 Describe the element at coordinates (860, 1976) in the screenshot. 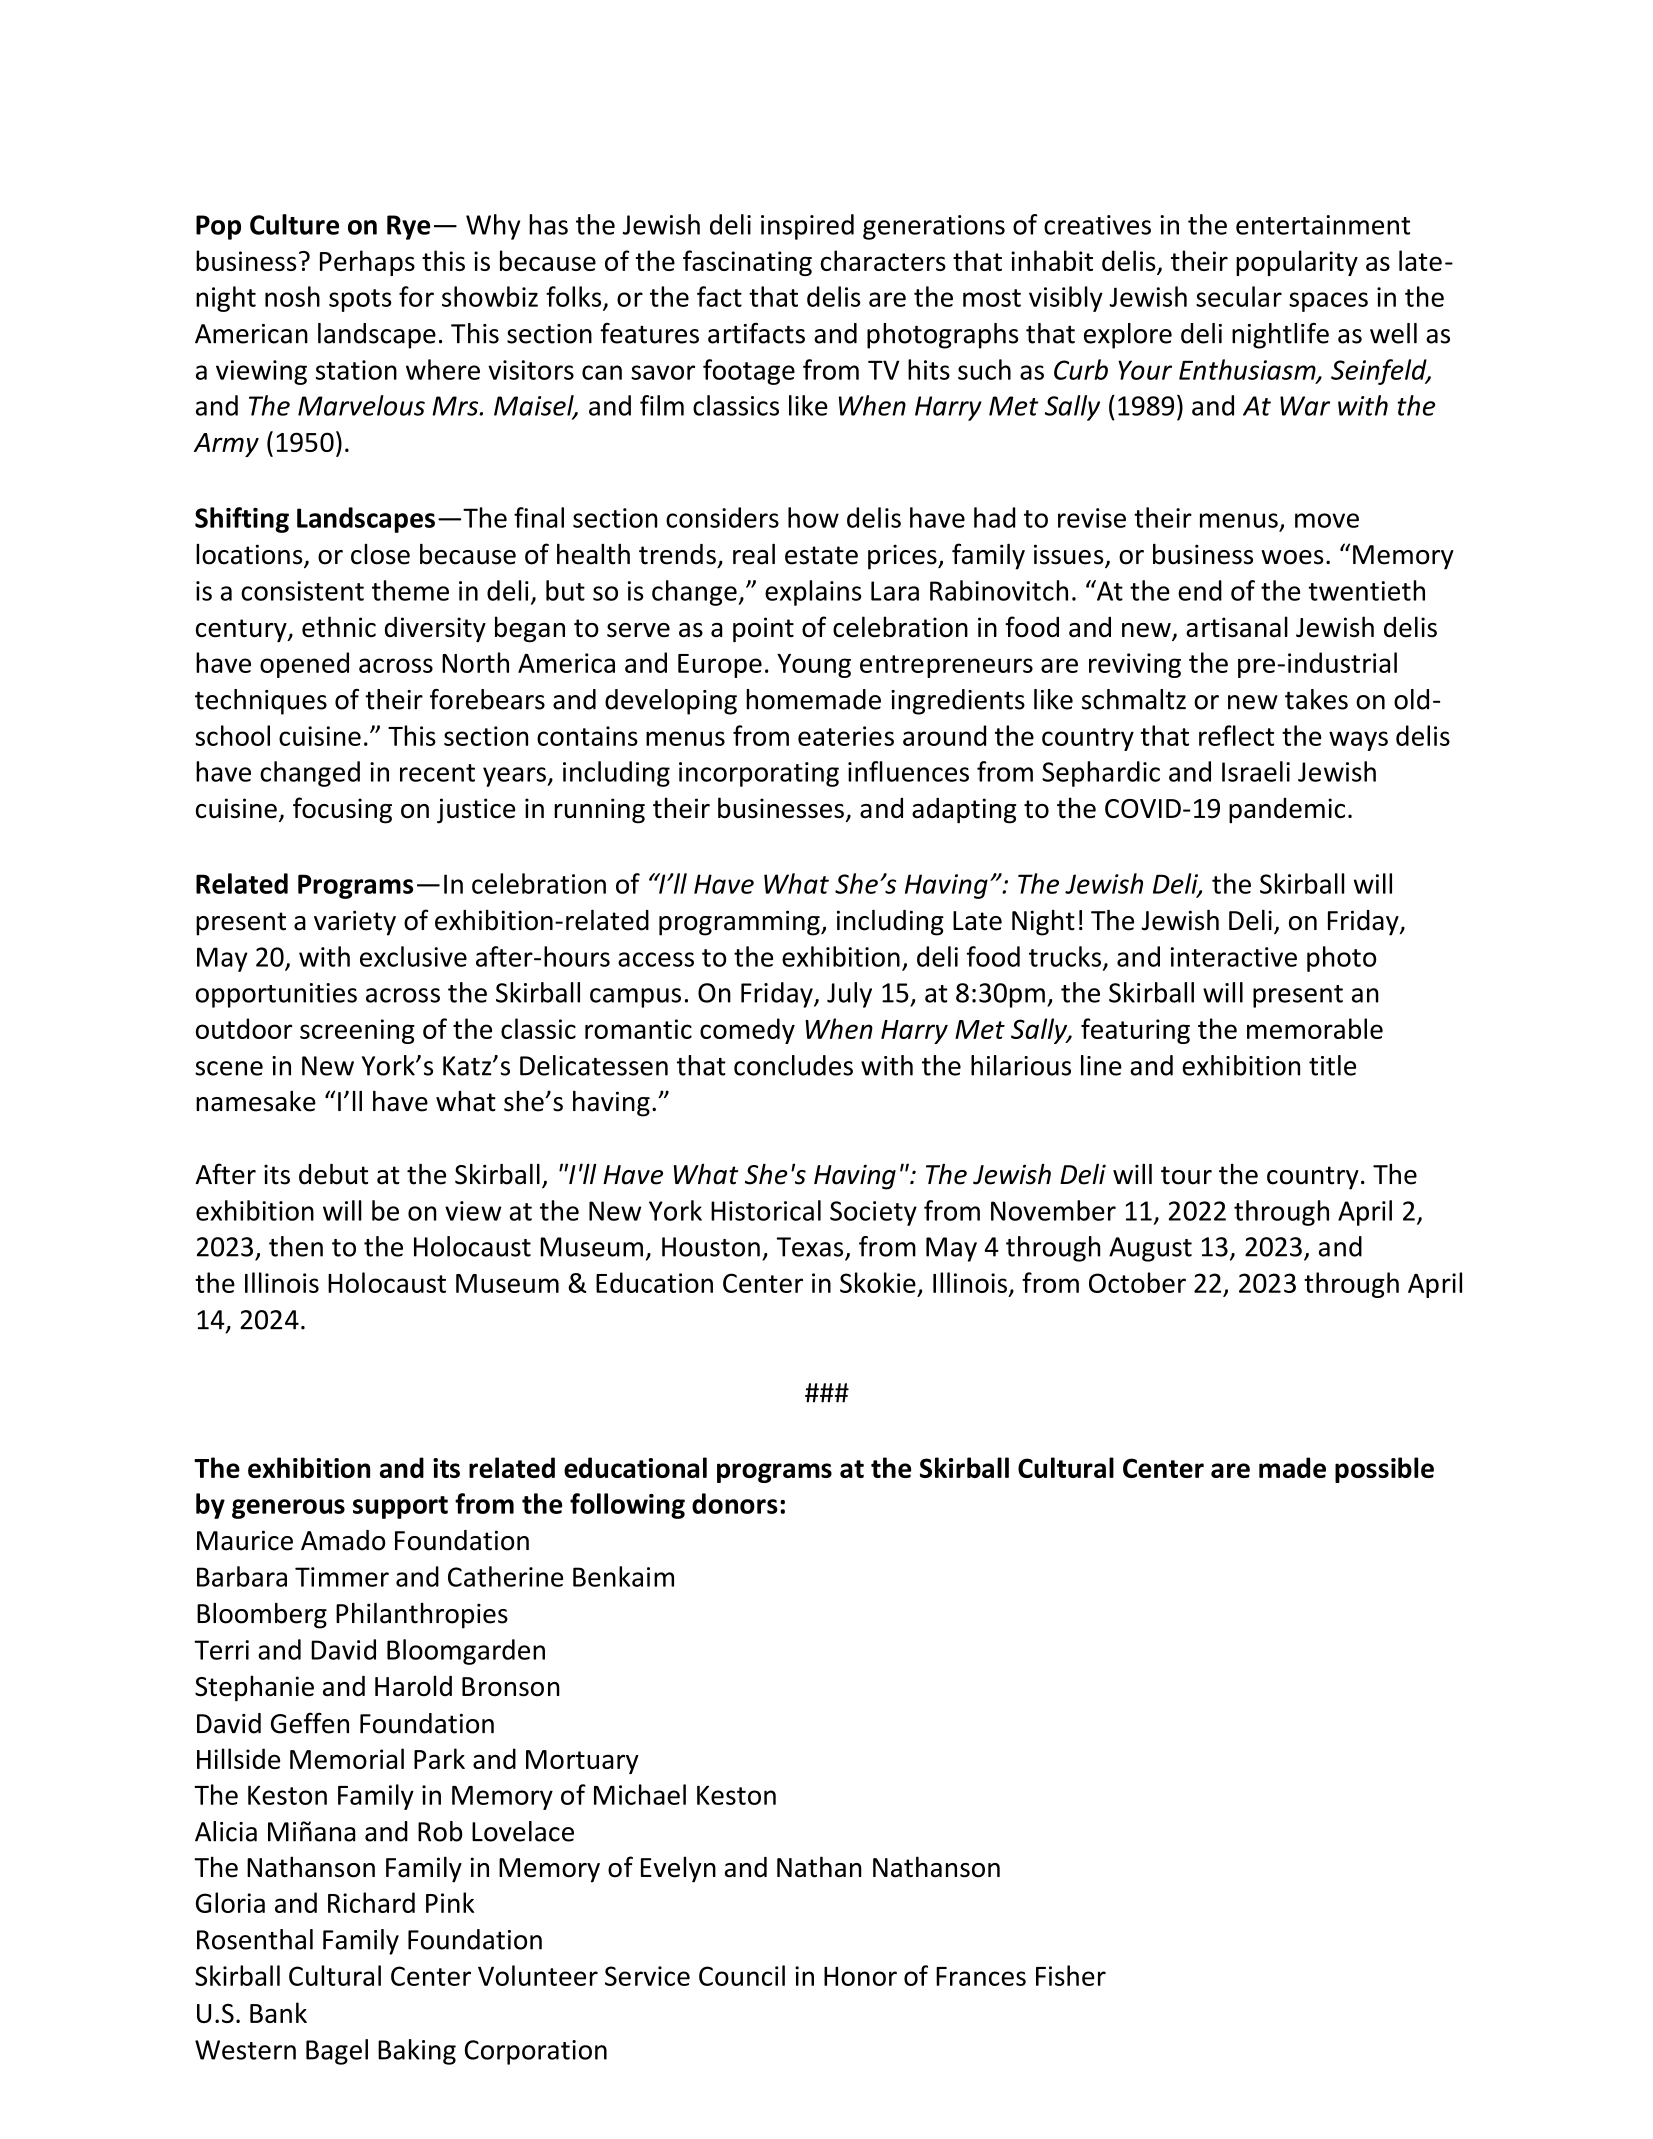

I see `Honor` at that location.
